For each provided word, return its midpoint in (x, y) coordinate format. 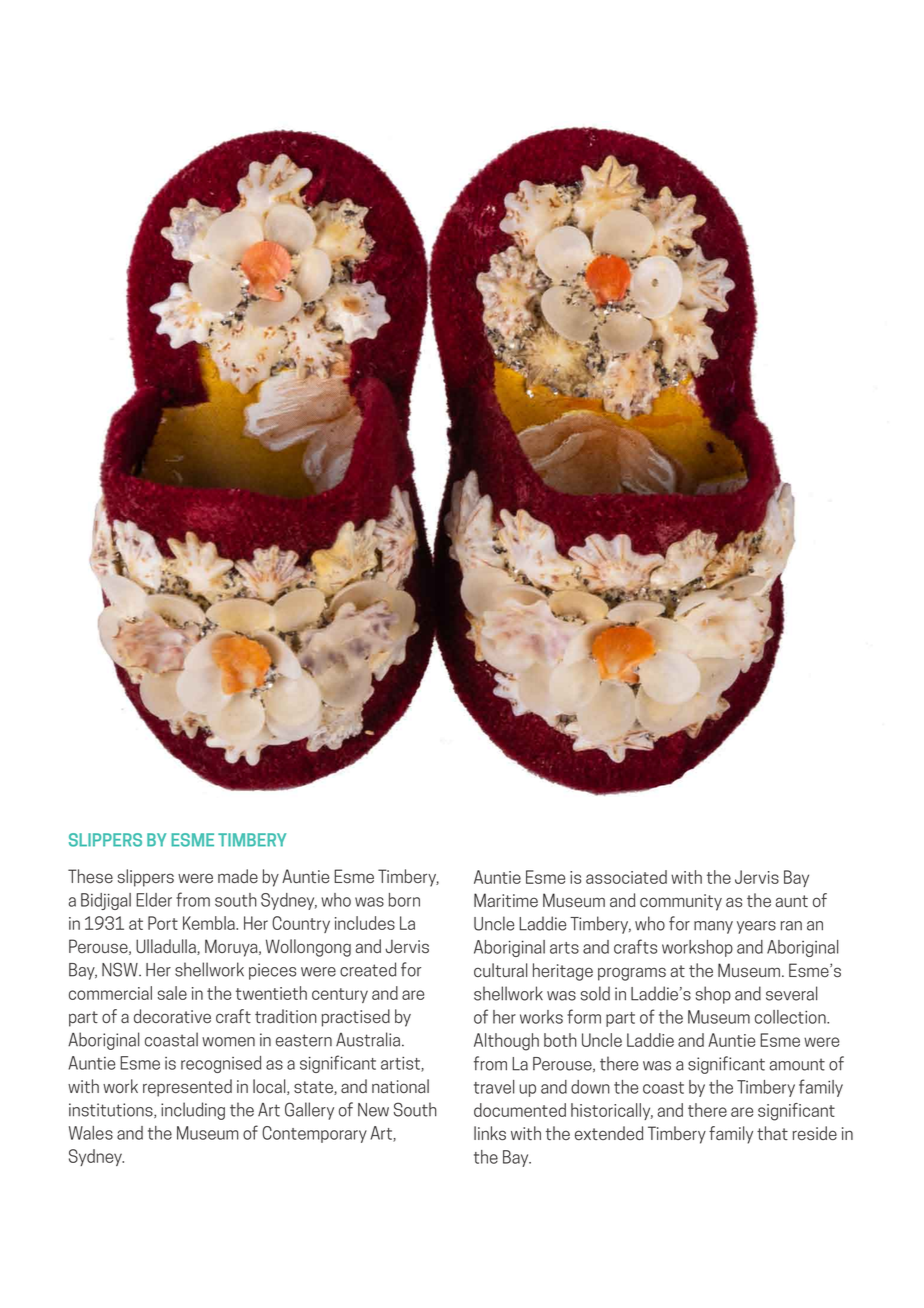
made (238, 876)
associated (626, 877)
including (193, 1111)
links (490, 1133)
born (404, 900)
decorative (172, 1016)
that (772, 1133)
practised (355, 1018)
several (791, 993)
